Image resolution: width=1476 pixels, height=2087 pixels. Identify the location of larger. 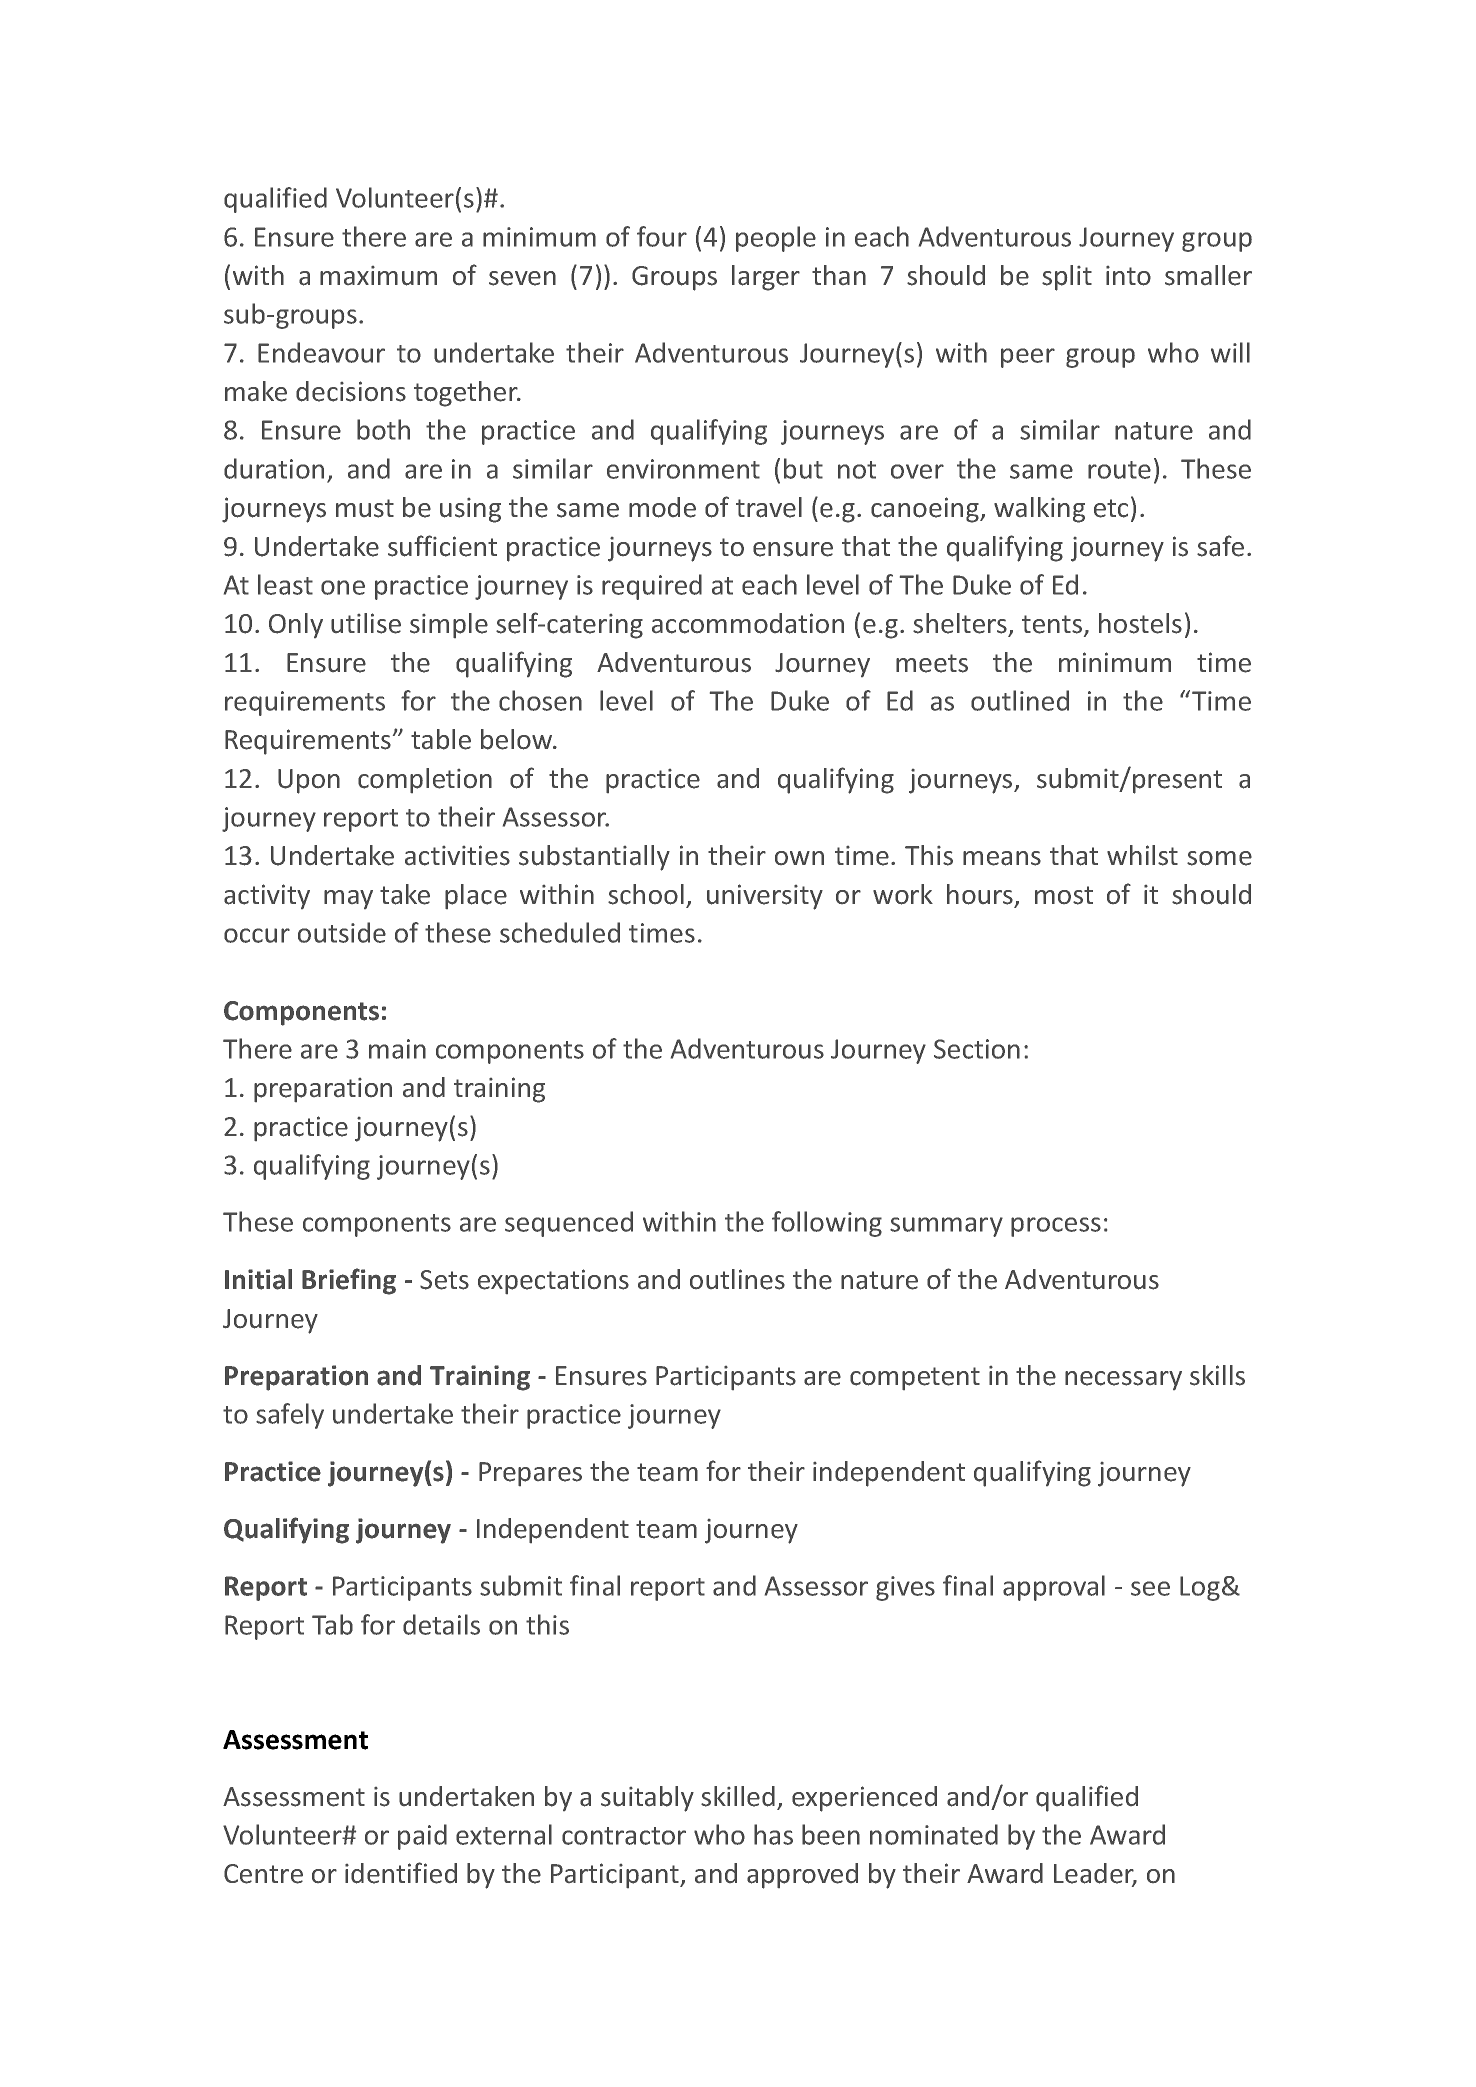
(766, 278).
